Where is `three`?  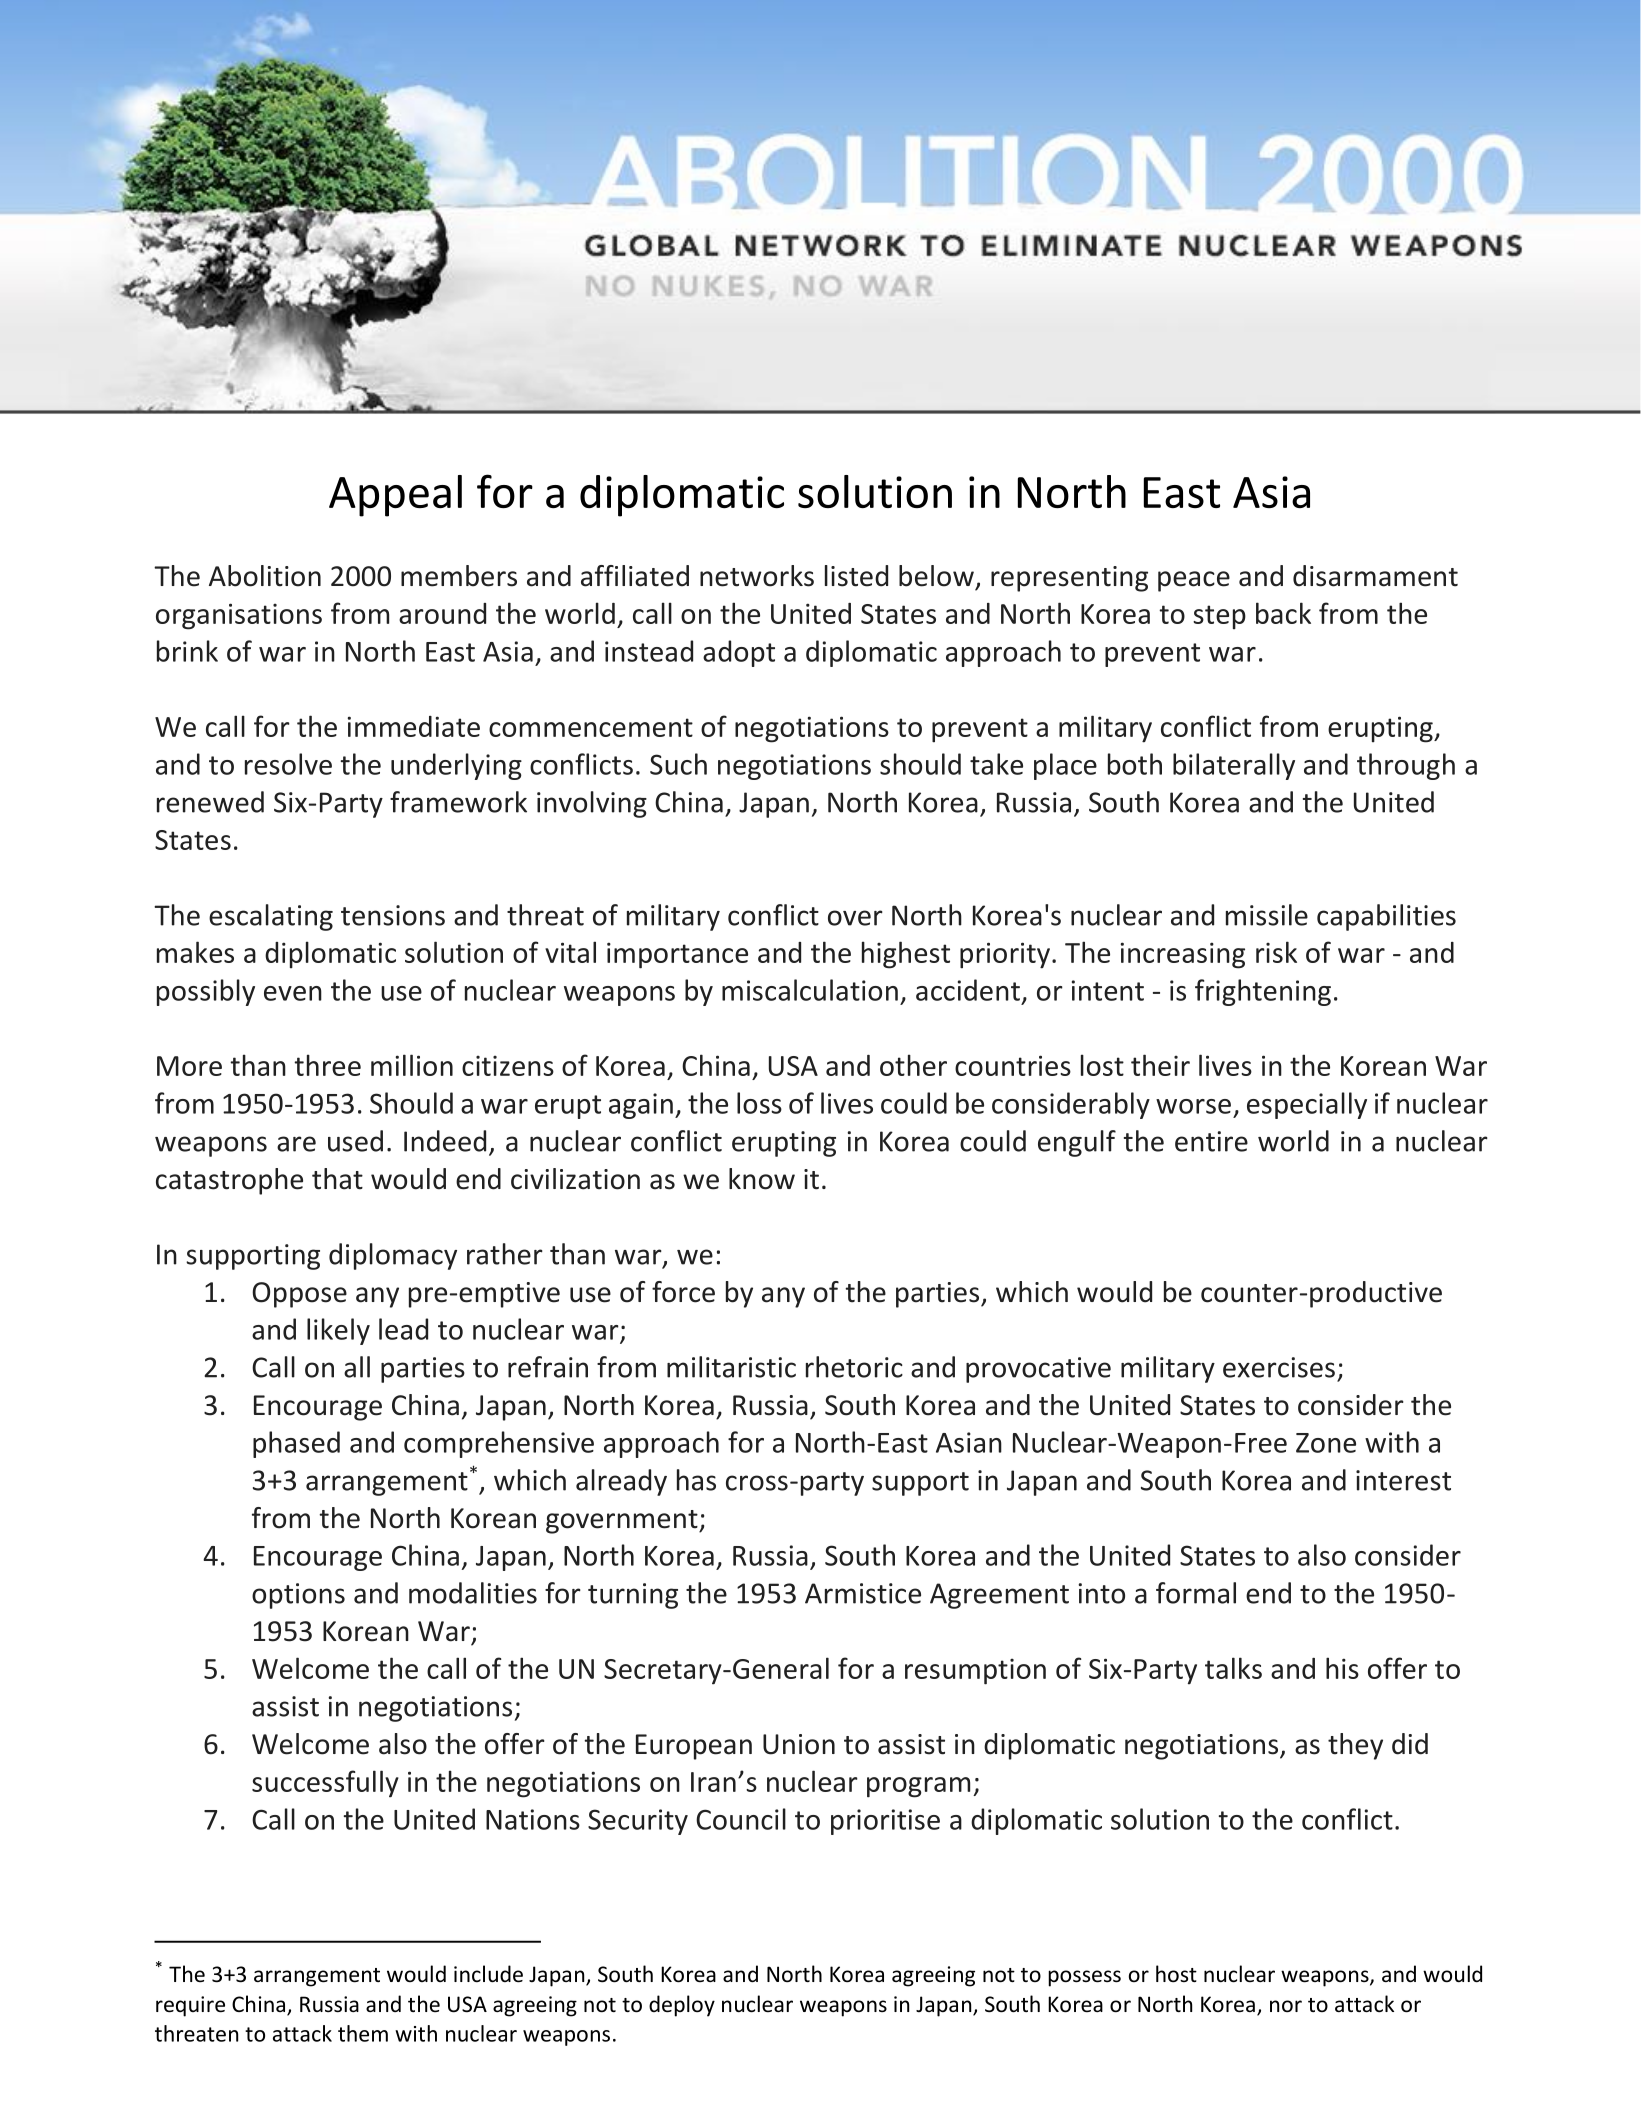
three is located at coordinates (327, 1065).
